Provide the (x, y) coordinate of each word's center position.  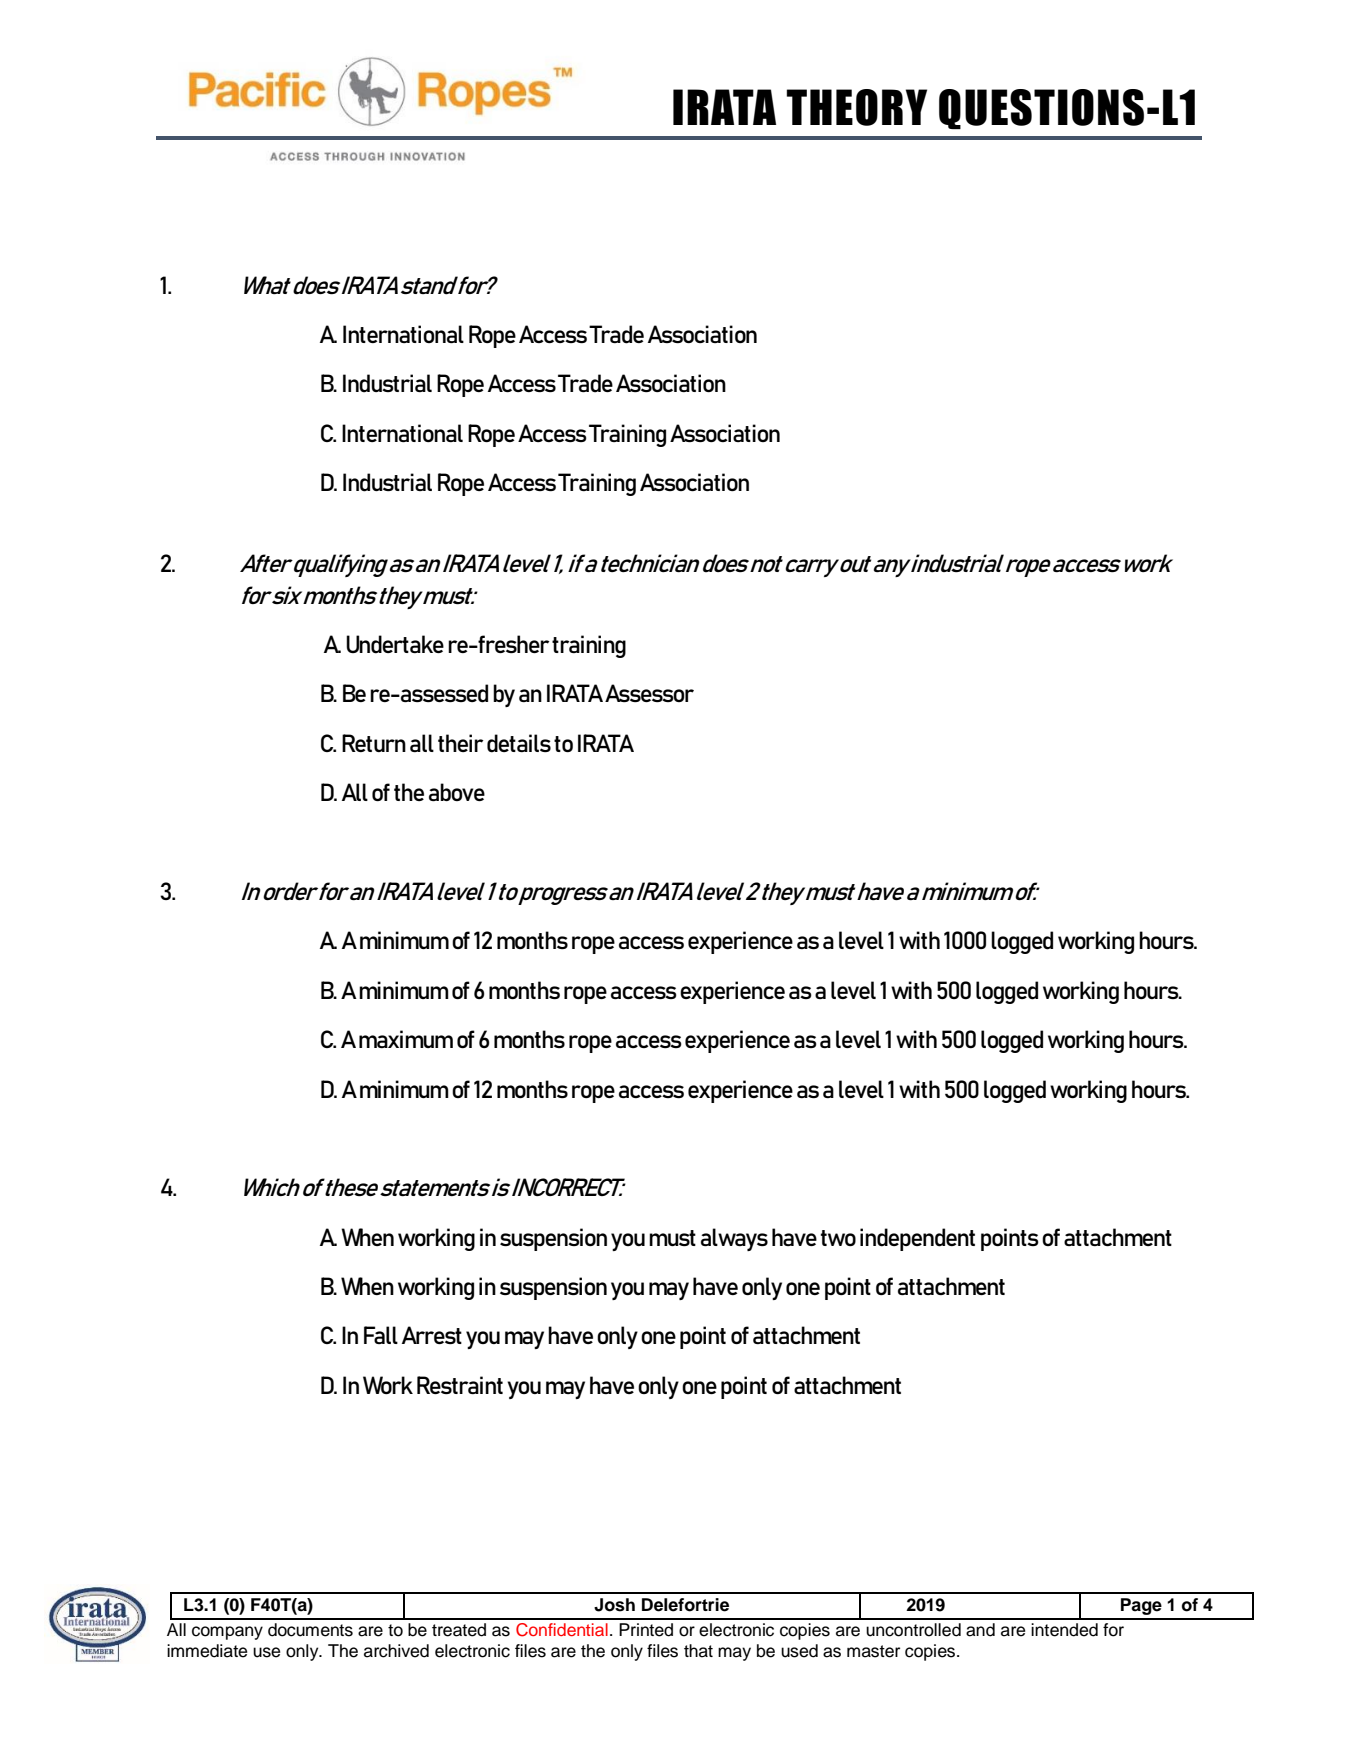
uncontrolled (913, 1630)
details (519, 743)
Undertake (395, 644)
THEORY (856, 107)
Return (374, 743)
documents (310, 1630)
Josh (614, 1605)
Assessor (649, 693)
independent (917, 1239)
